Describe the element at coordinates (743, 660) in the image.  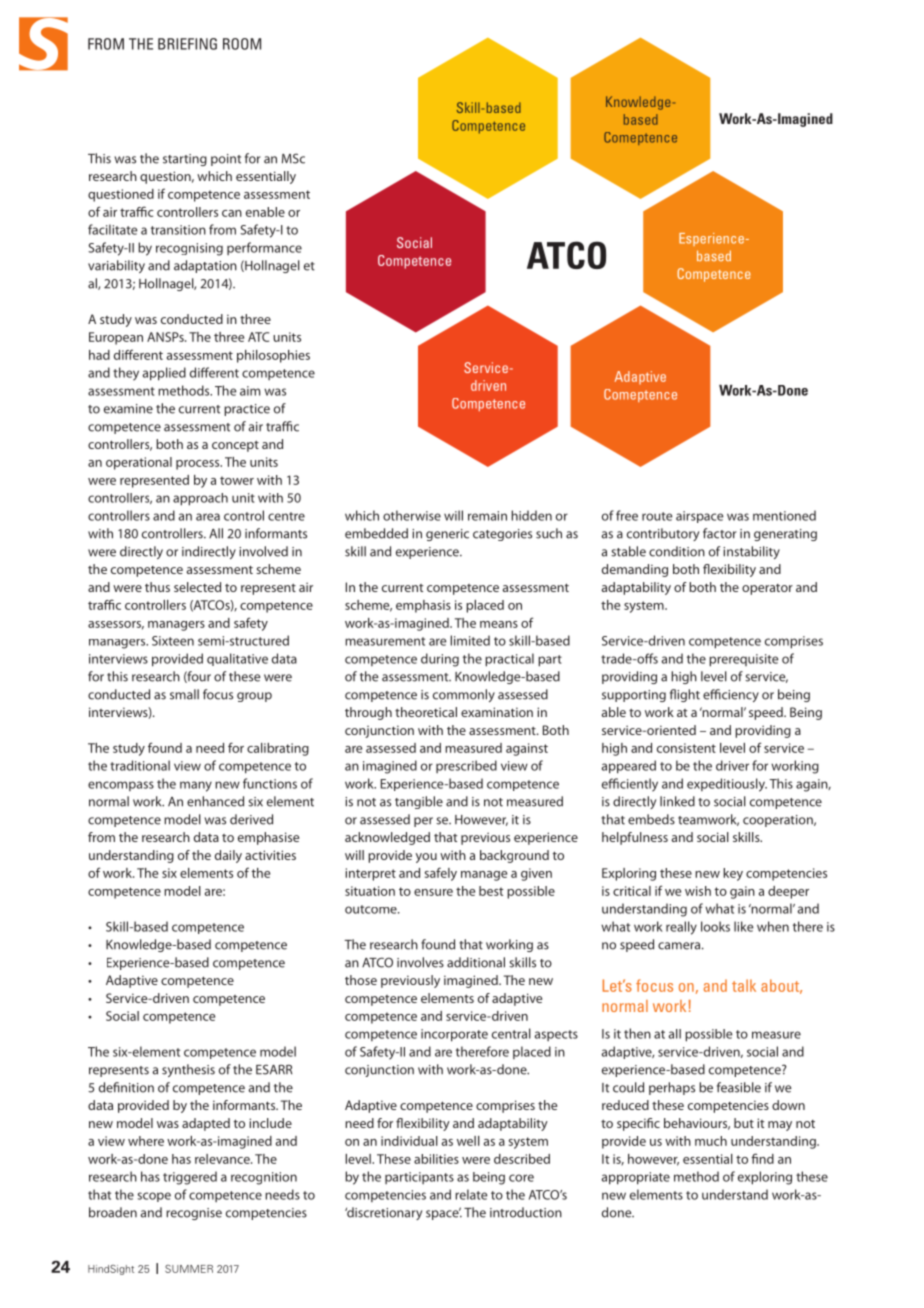
I see `prerequisite` at that location.
